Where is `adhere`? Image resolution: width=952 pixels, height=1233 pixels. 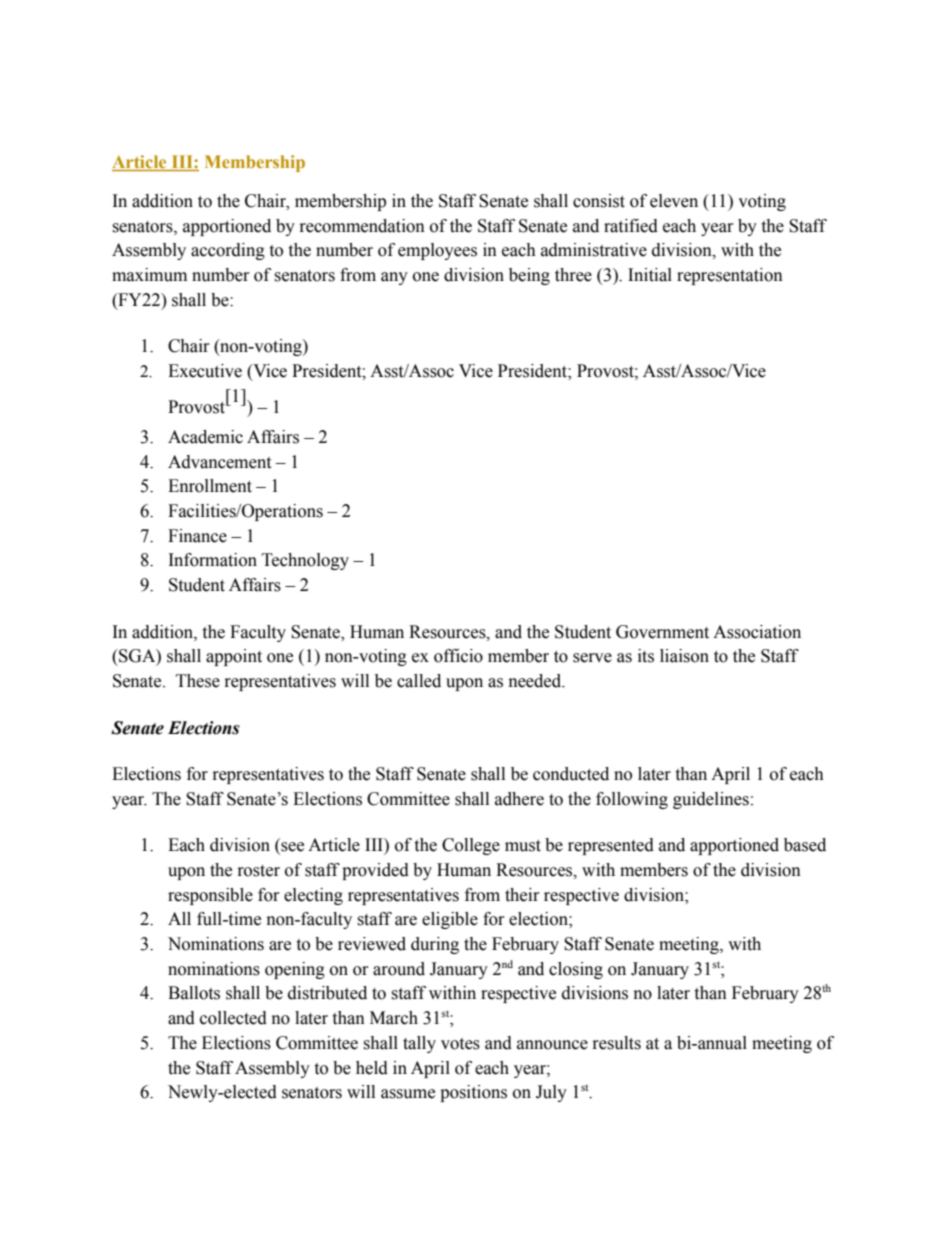
adhere is located at coordinates (519, 799).
